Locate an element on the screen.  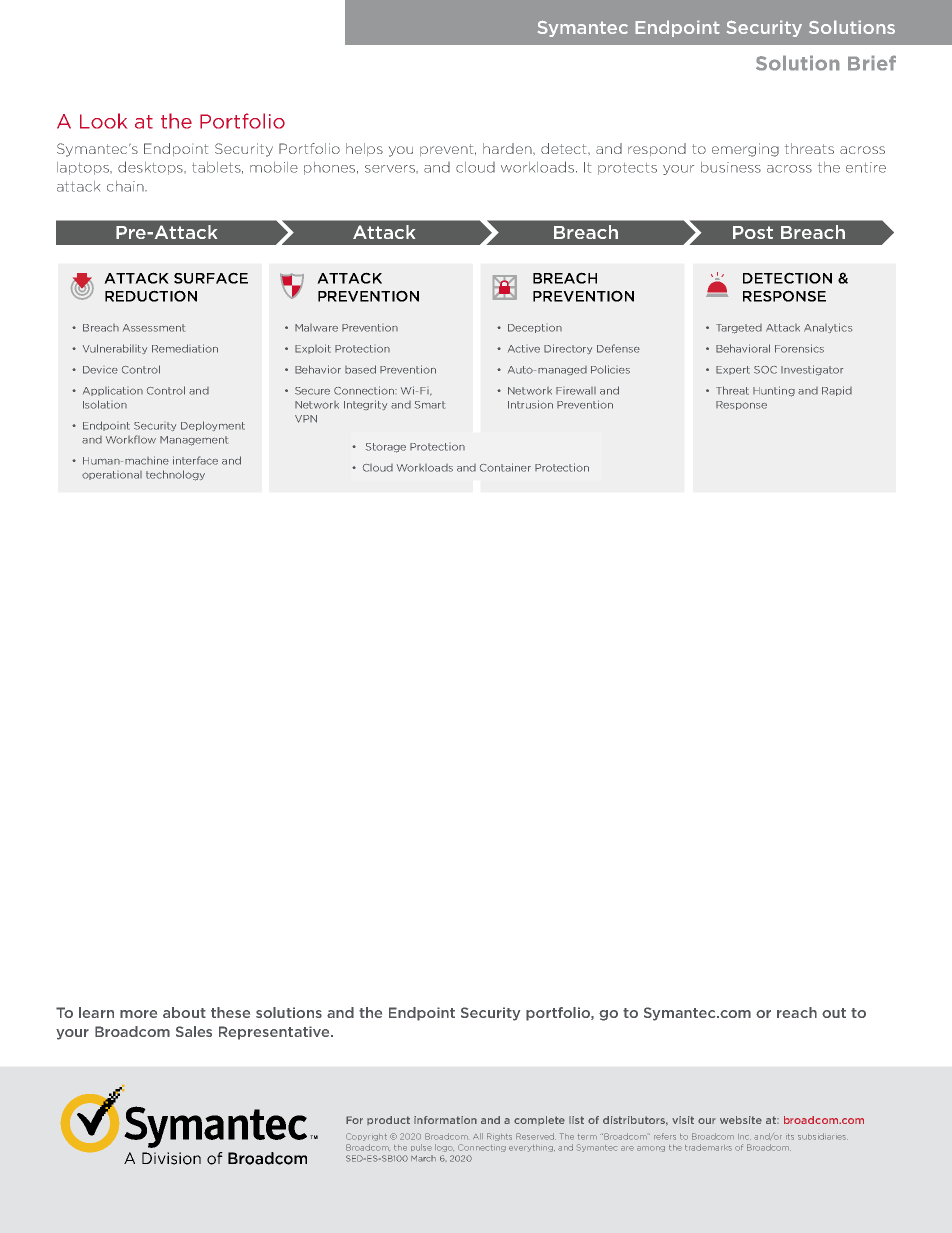
Representative is located at coordinates (275, 1033).
